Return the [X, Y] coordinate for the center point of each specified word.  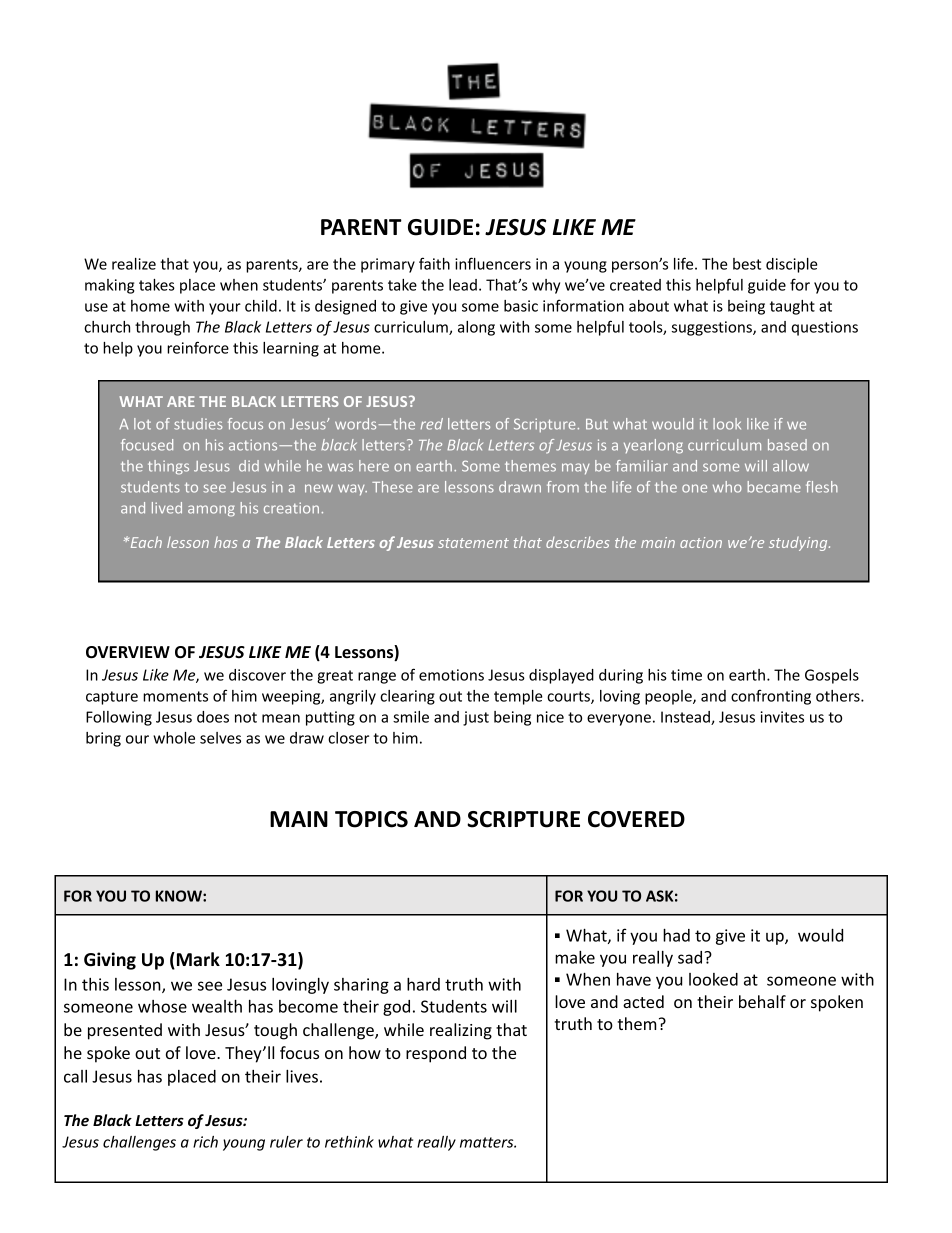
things [168, 467]
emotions [451, 675]
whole [174, 738]
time [686, 675]
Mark [197, 960]
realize [134, 264]
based [787, 445]
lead [463, 285]
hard [423, 984]
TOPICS [371, 819]
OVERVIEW [128, 652]
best [747, 264]
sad [691, 957]
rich [205, 1142]
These [392, 487]
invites [782, 717]
